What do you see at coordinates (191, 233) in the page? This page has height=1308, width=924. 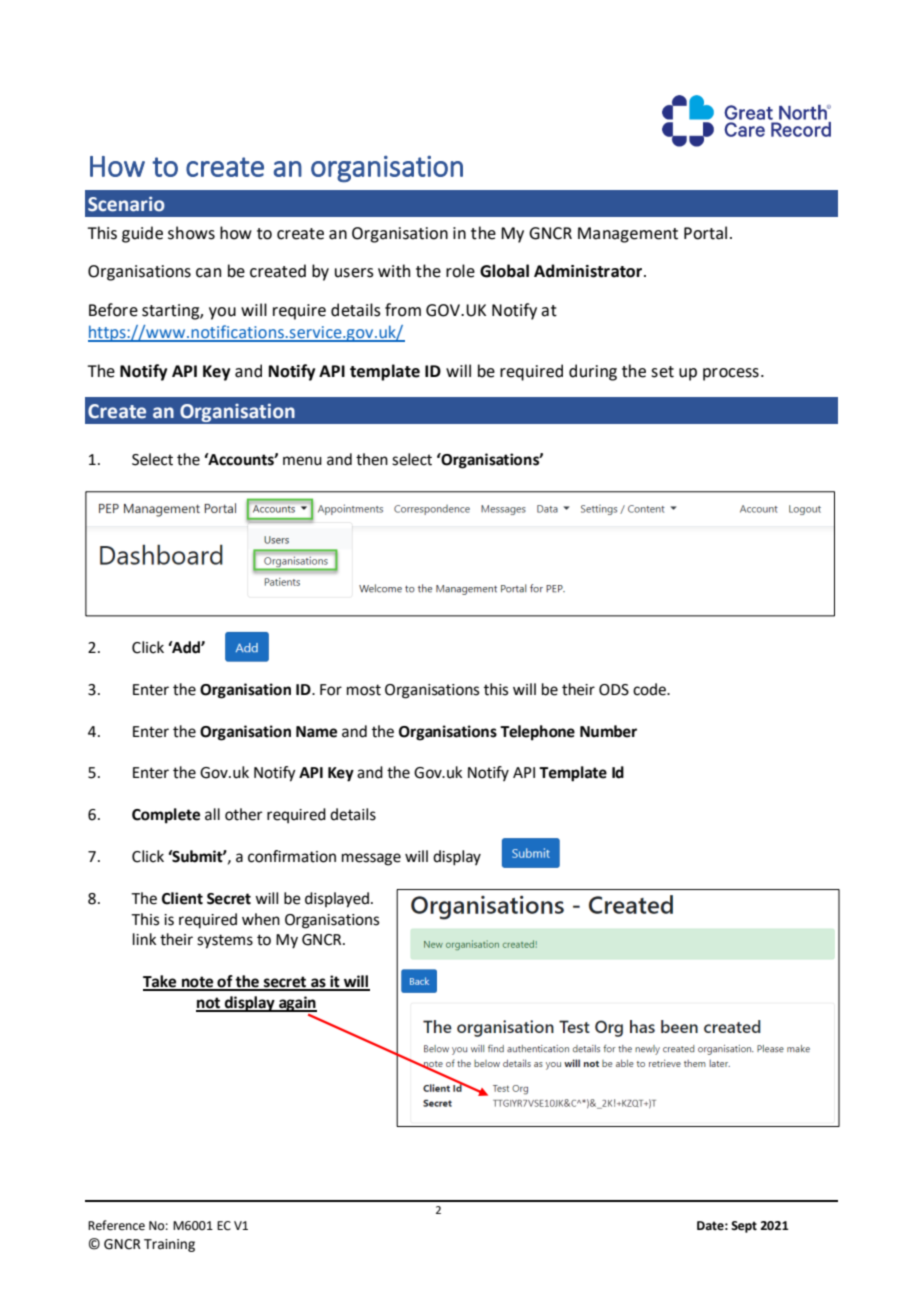 I see `shows` at bounding box center [191, 233].
